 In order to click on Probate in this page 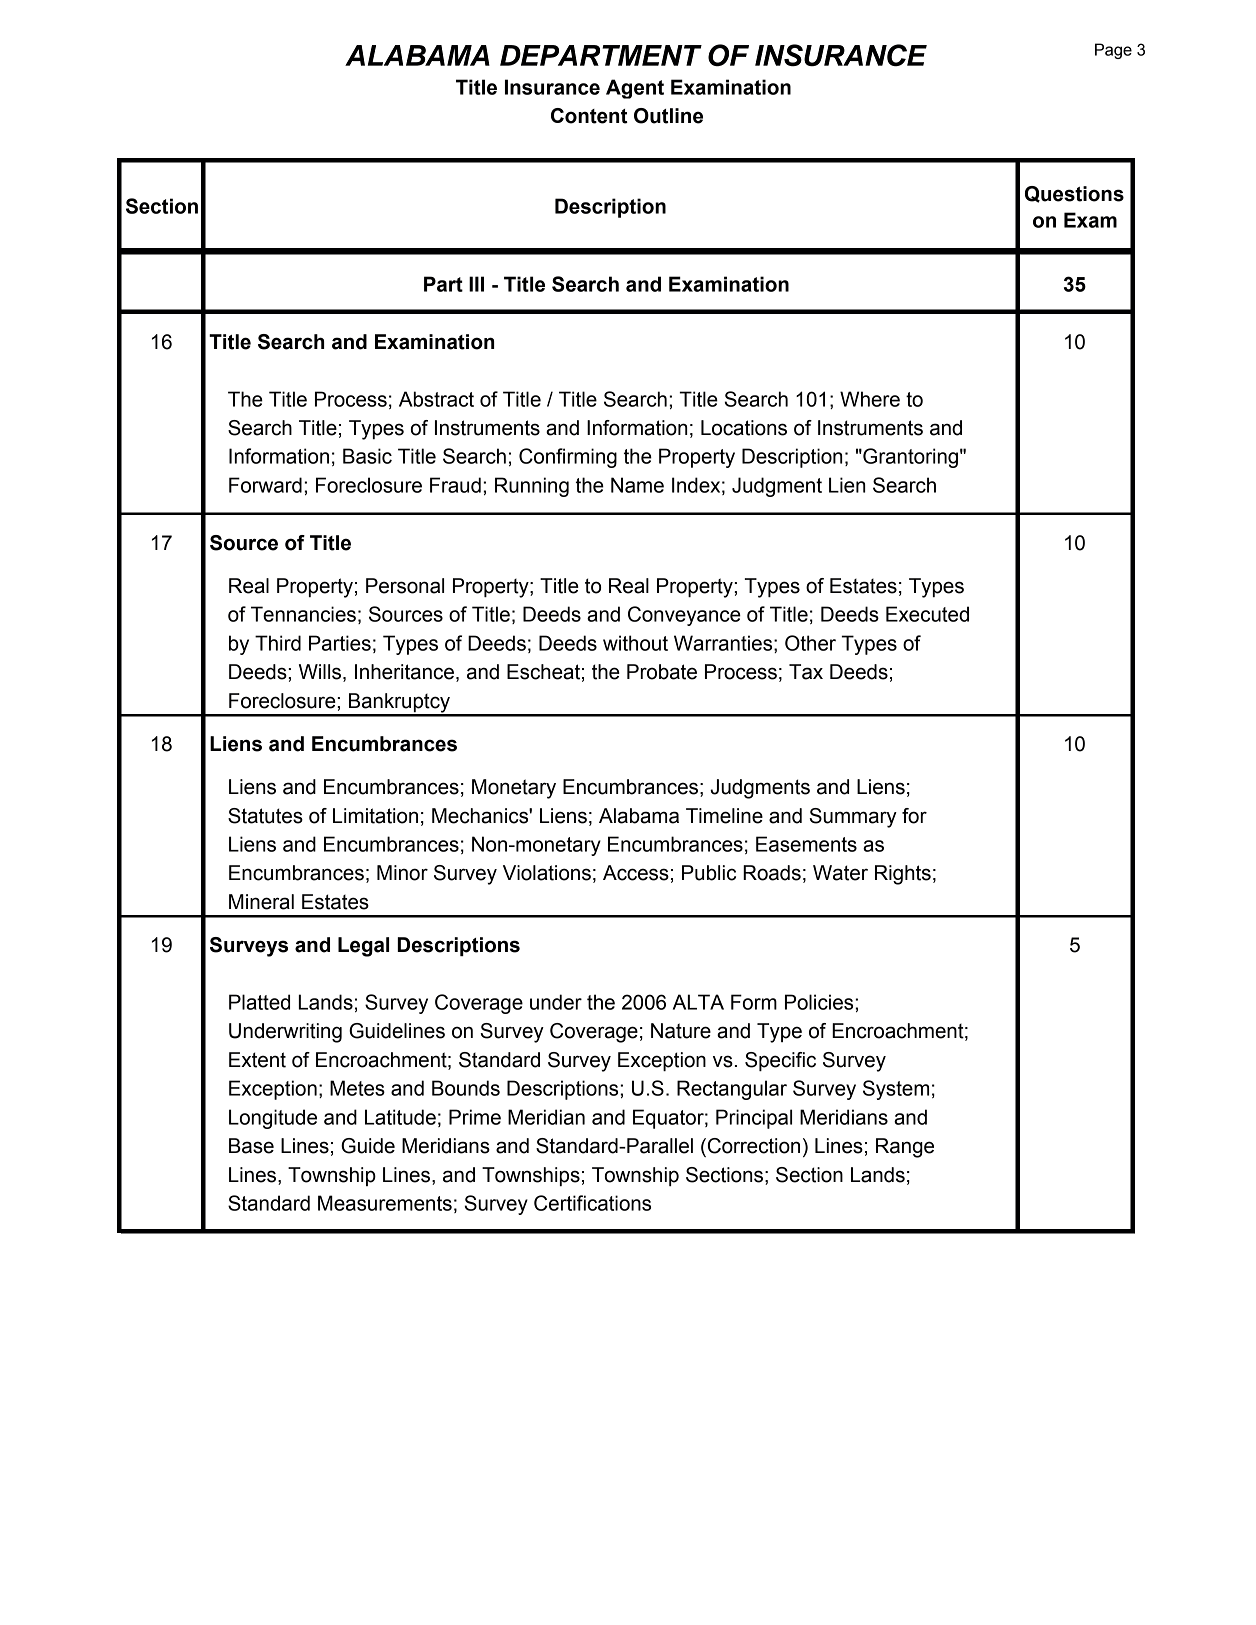, I will do `click(662, 672)`.
